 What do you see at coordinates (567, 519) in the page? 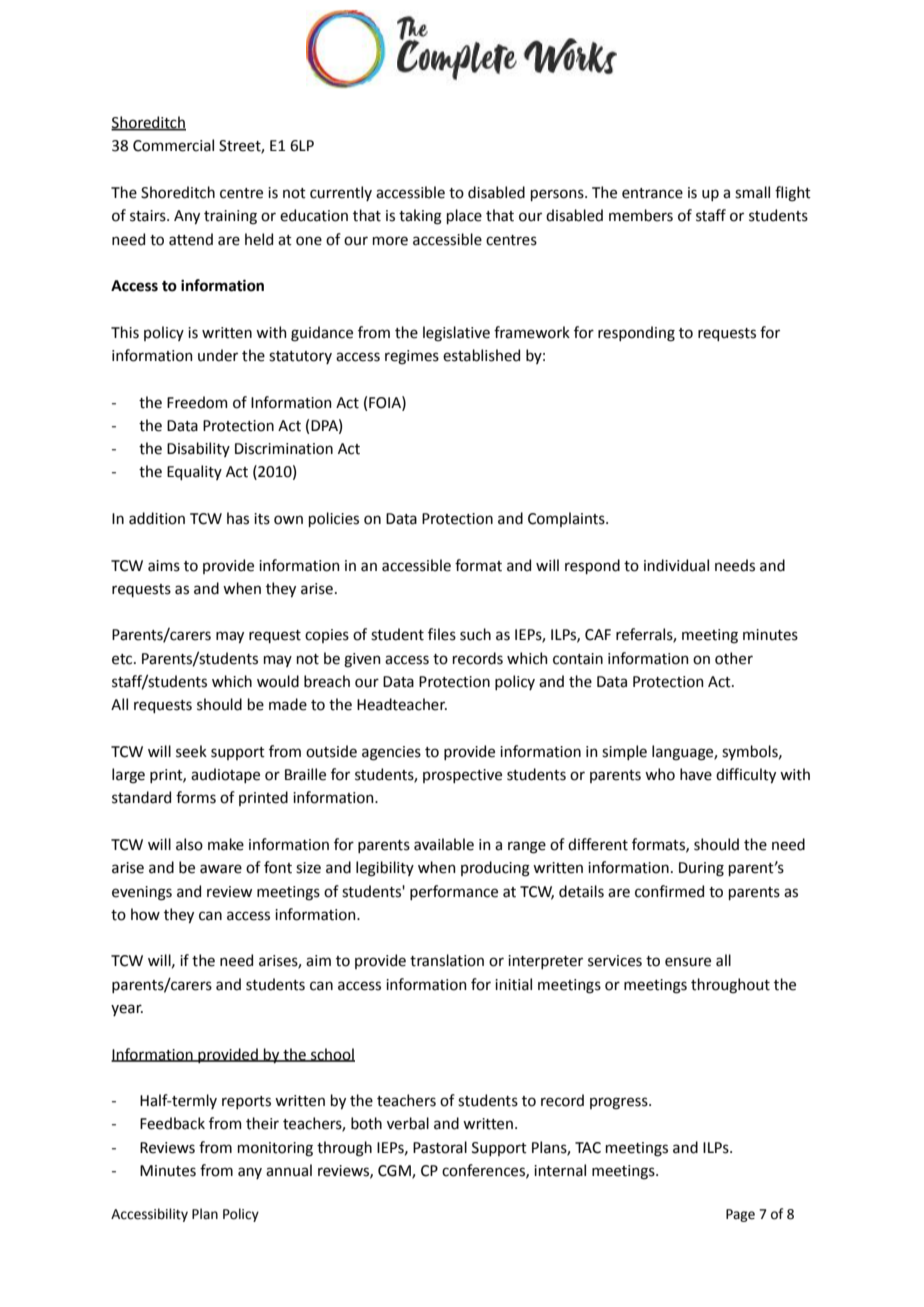
I see `Complaints` at bounding box center [567, 519].
